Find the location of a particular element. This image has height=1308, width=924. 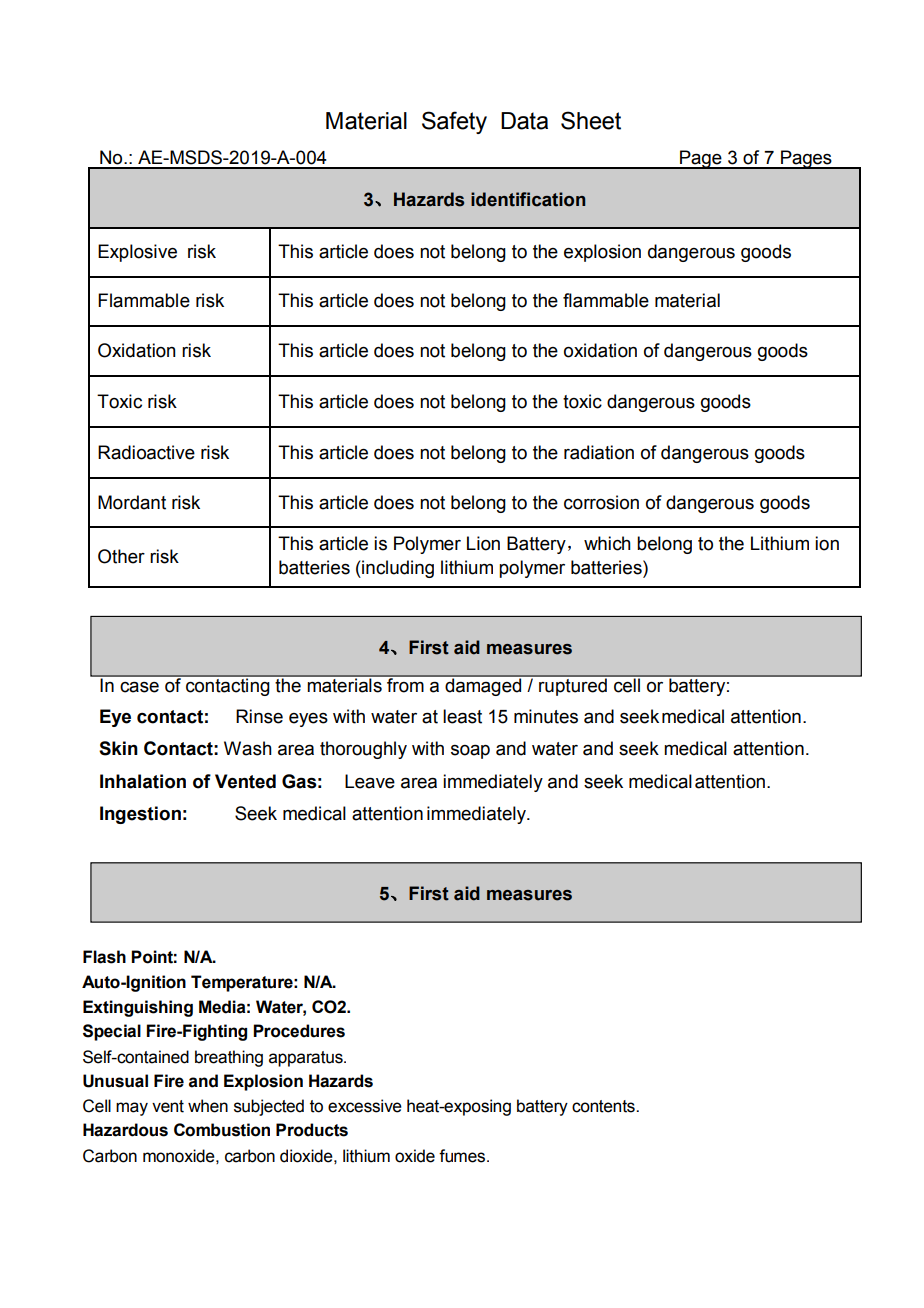

case is located at coordinates (139, 687).
